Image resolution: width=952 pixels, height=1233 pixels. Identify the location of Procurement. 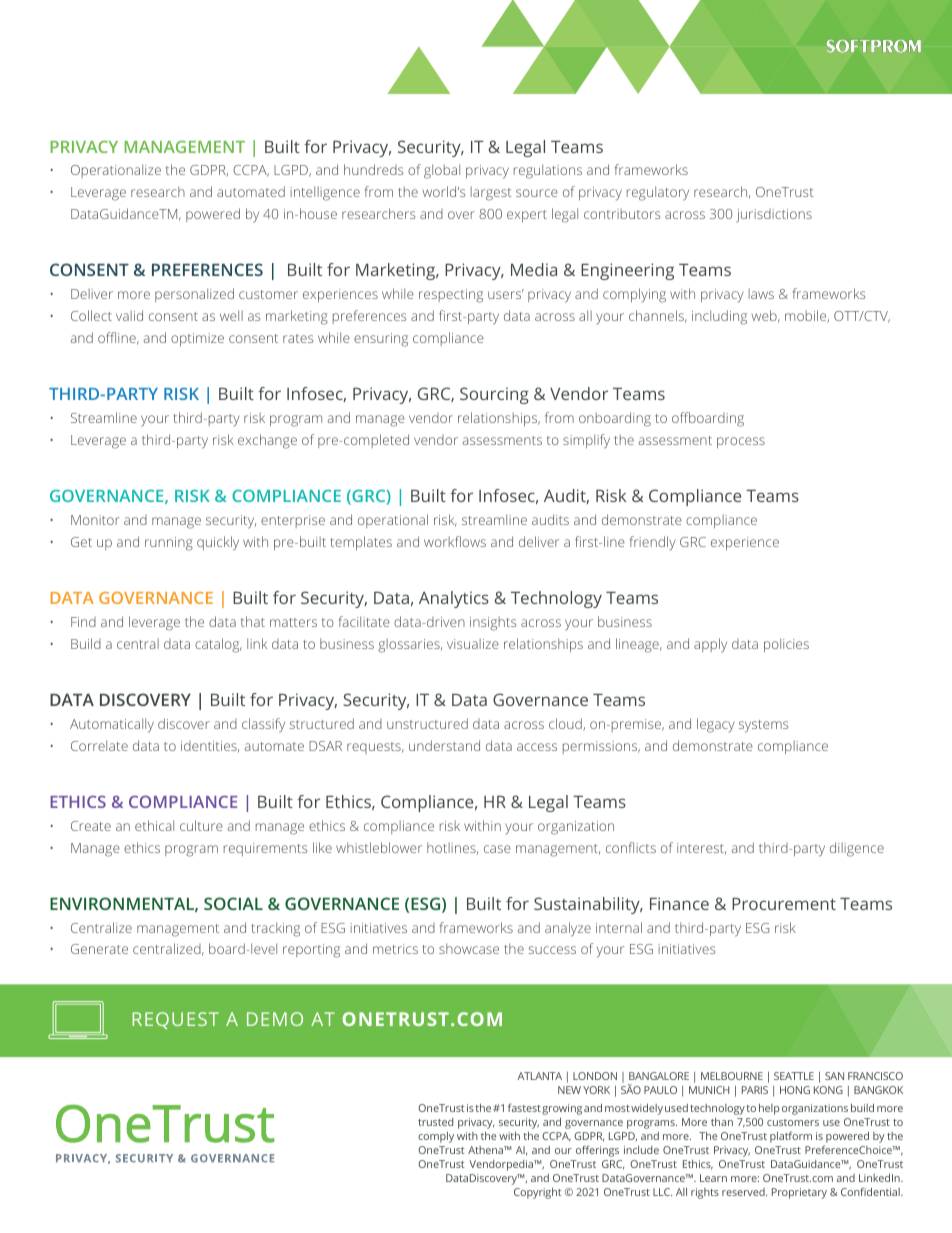
(784, 904).
